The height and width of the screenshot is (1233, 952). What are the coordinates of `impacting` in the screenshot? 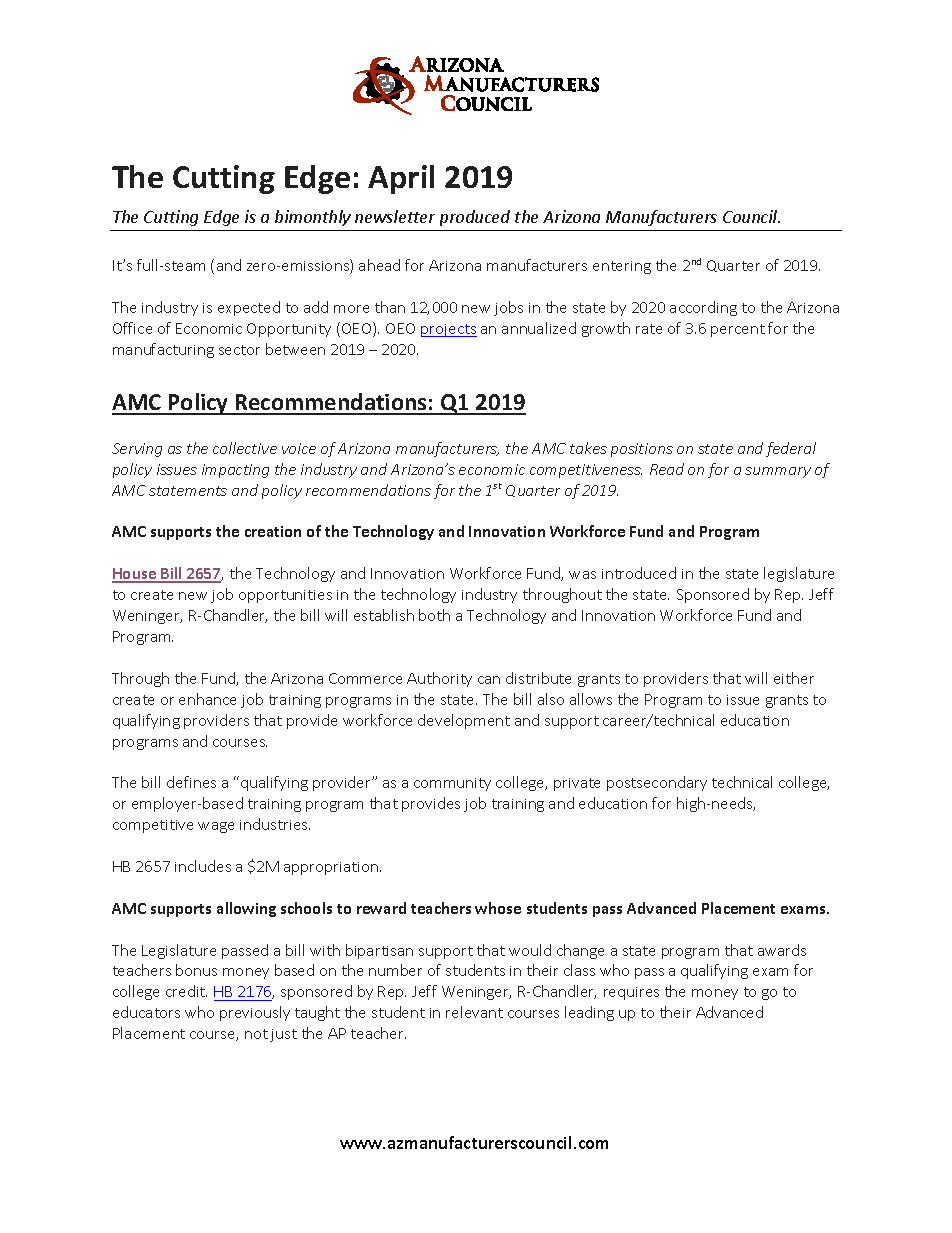 It's located at (235, 471).
